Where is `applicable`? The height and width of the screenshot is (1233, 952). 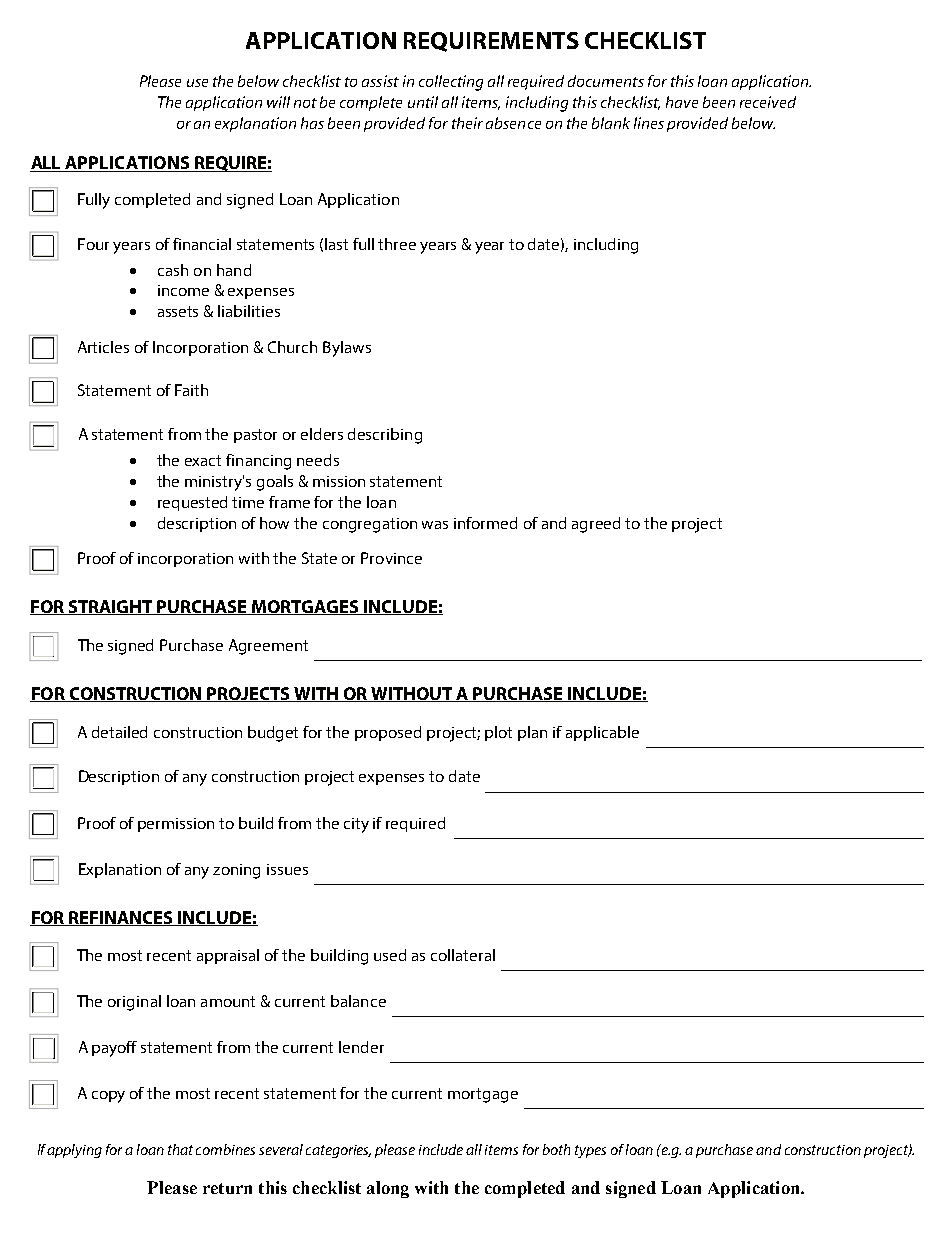
applicable is located at coordinates (602, 733).
